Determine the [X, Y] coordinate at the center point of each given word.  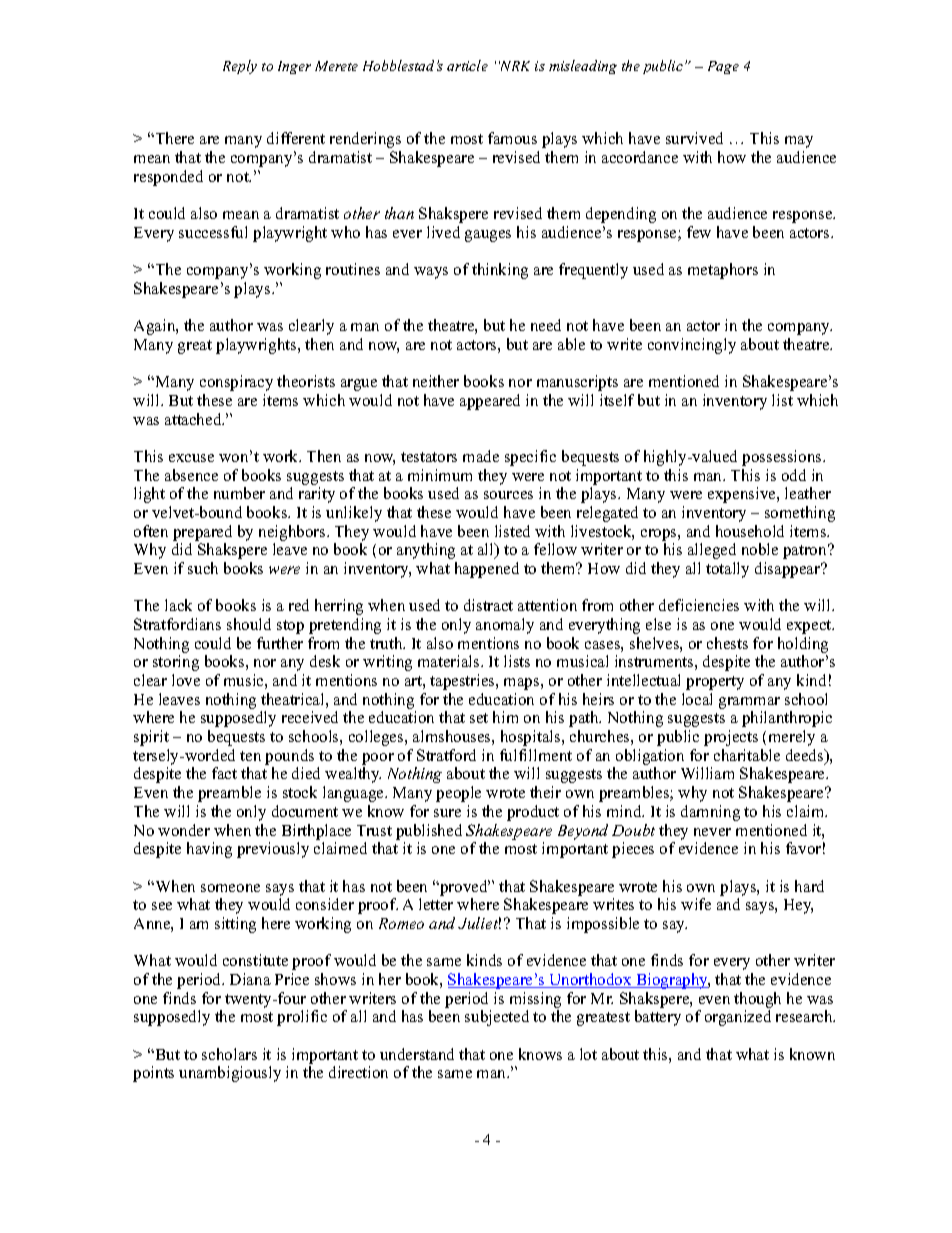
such [203, 568]
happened [487, 570]
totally [727, 570]
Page [723, 67]
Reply [240, 67]
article [467, 65]
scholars [229, 1054]
